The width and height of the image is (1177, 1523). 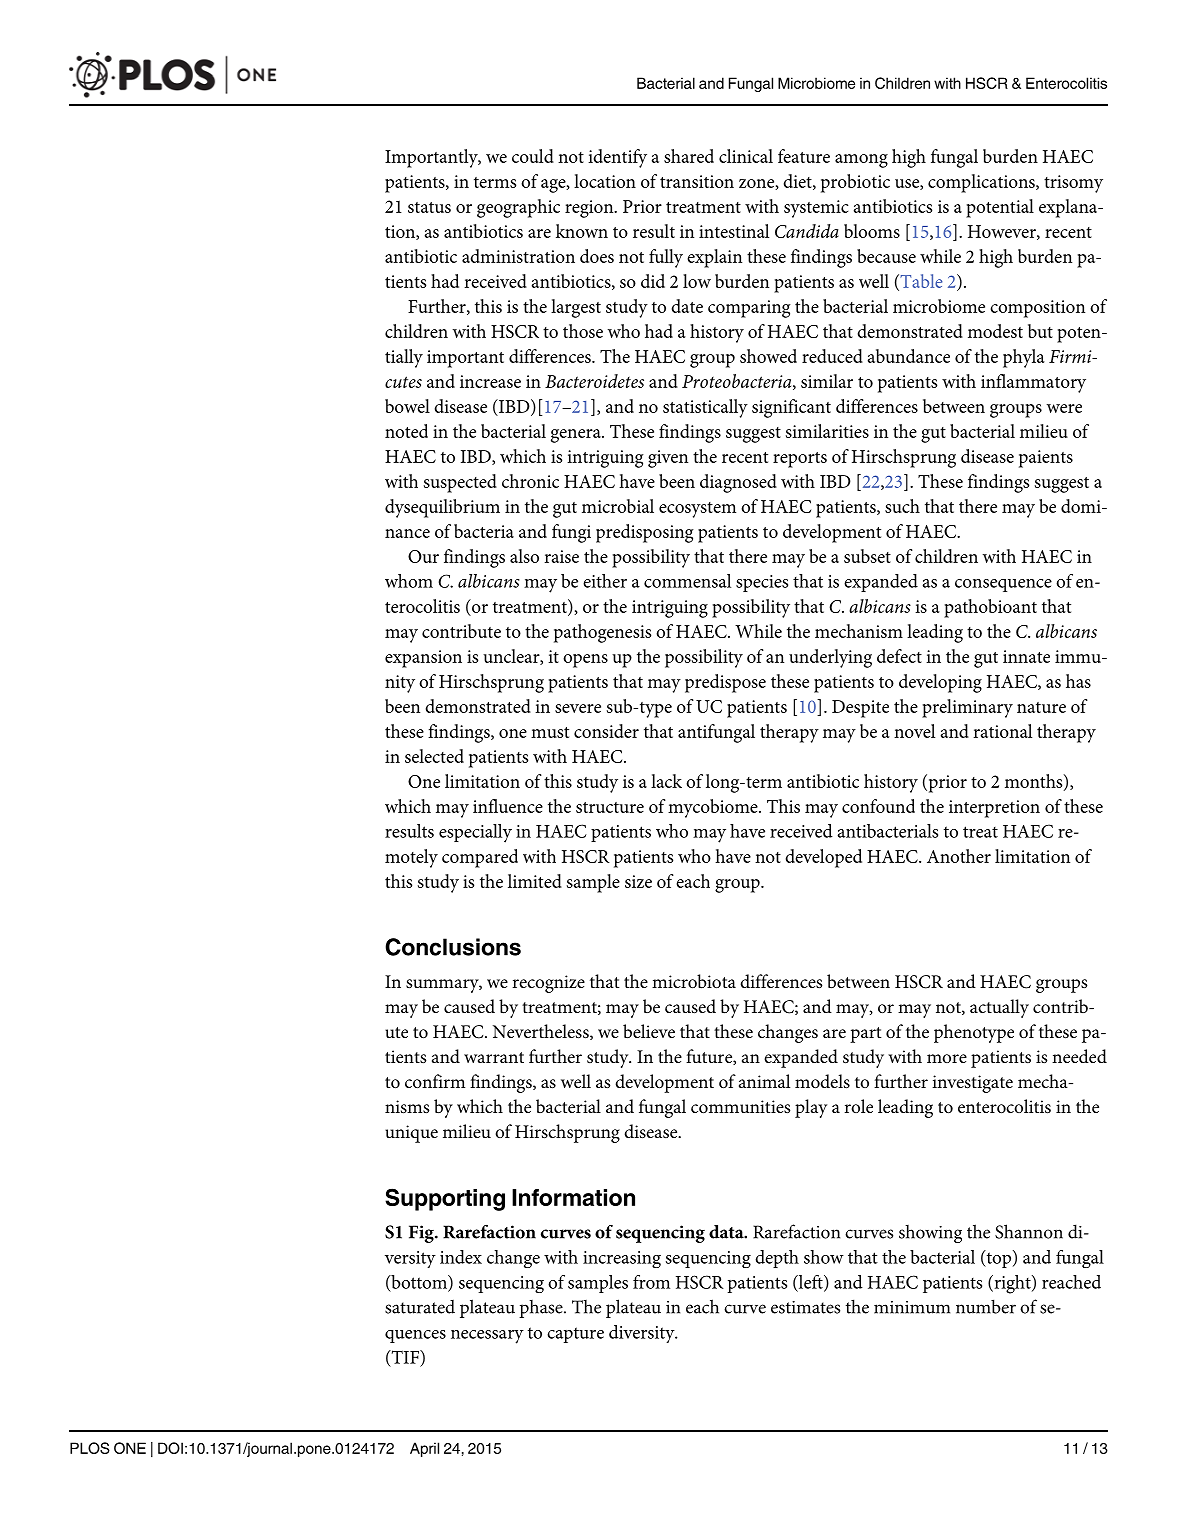 What do you see at coordinates (434, 756) in the image?
I see `selected` at bounding box center [434, 756].
